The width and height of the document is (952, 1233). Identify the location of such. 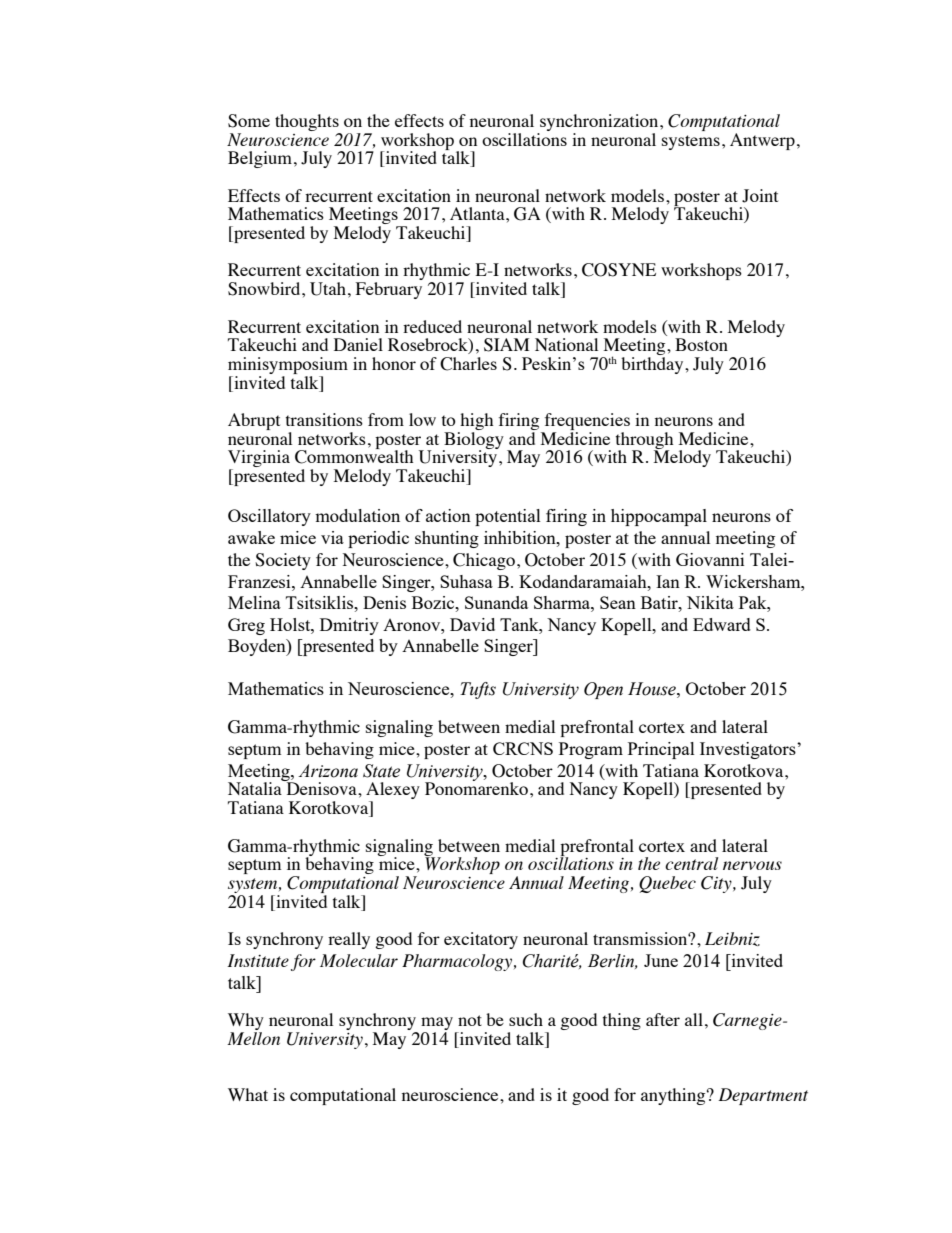
(526, 1019).
